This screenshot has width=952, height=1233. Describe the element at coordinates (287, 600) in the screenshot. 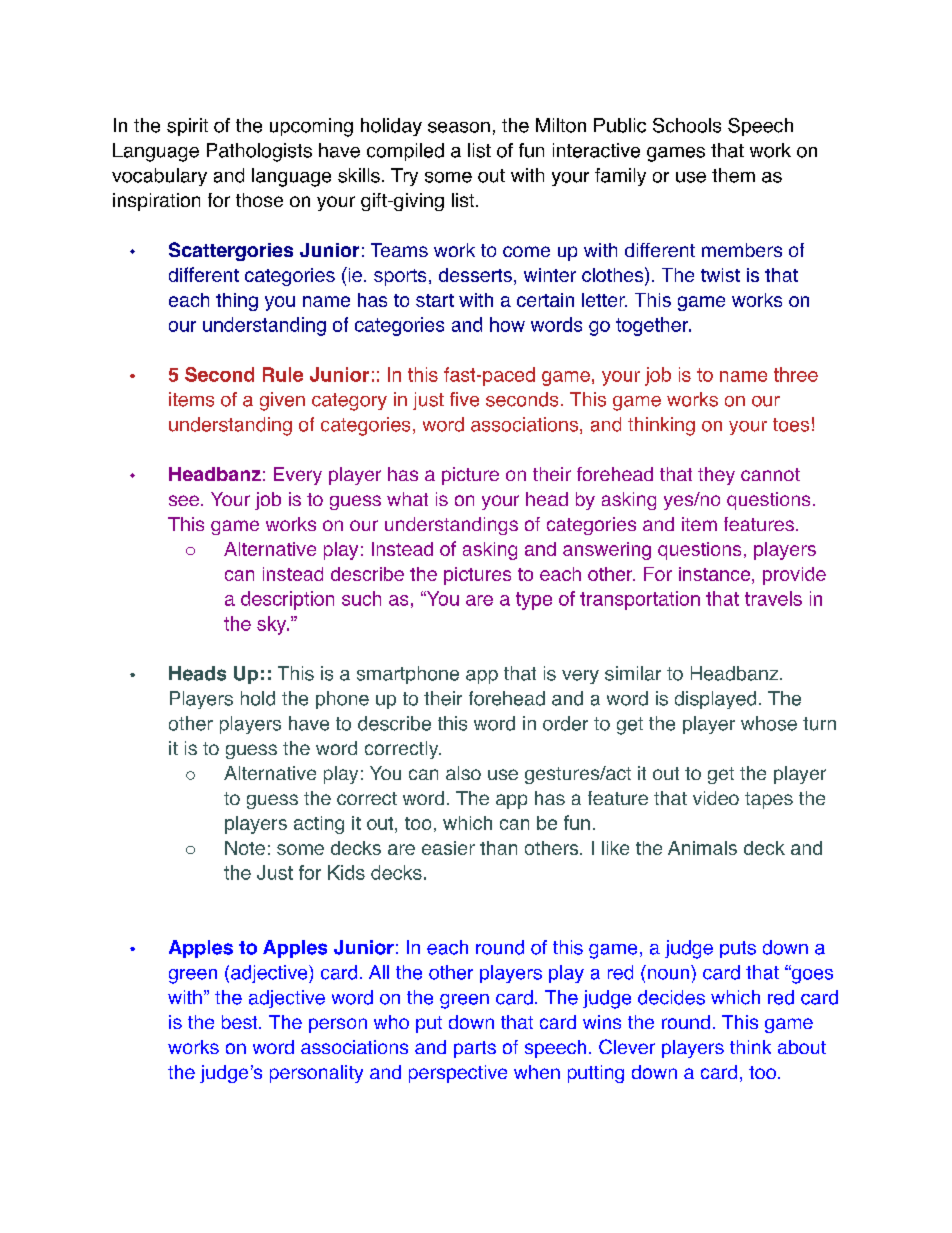

I see `description` at that location.
